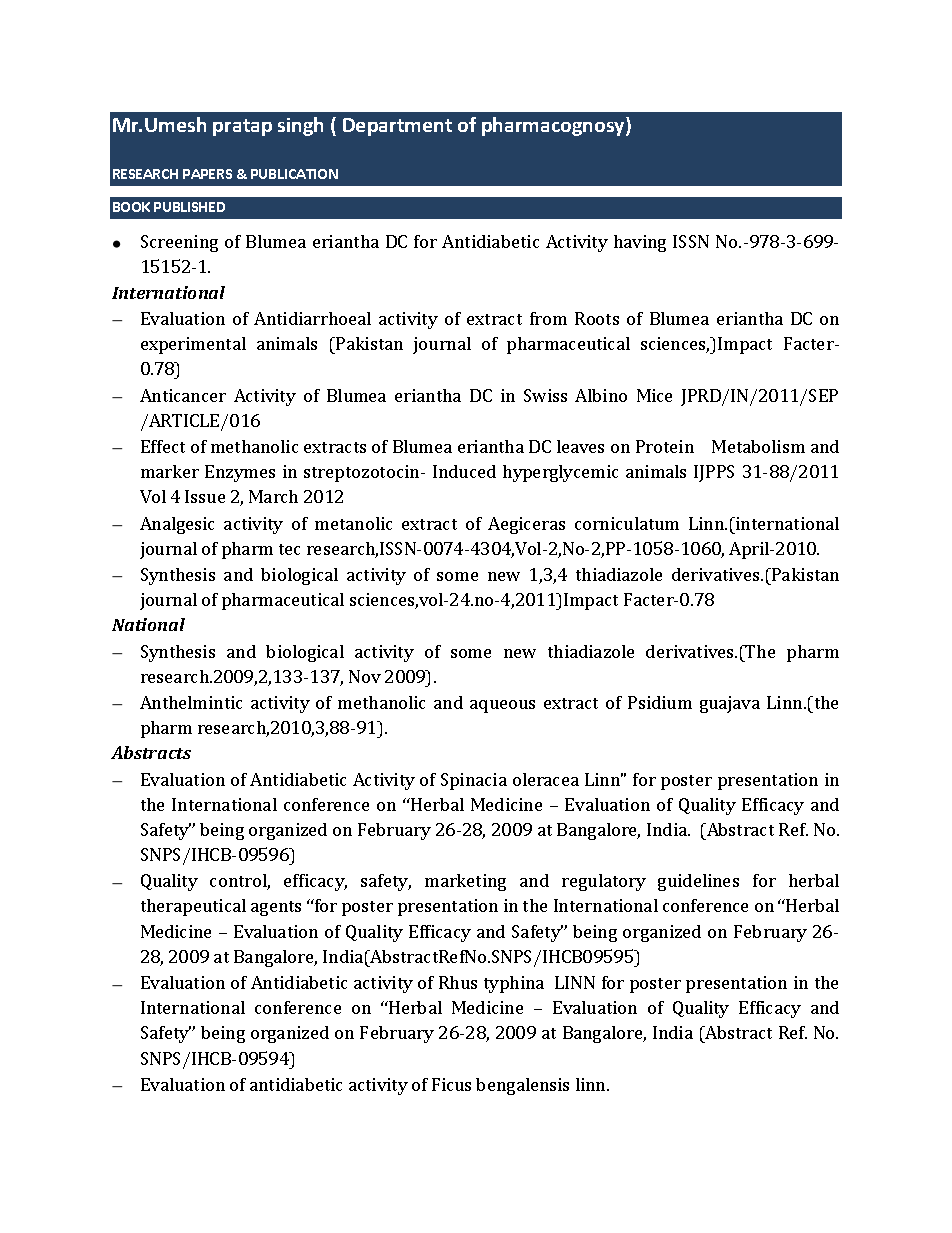 The width and height of the document is (952, 1233). What do you see at coordinates (545, 395) in the document?
I see `Swiss` at bounding box center [545, 395].
